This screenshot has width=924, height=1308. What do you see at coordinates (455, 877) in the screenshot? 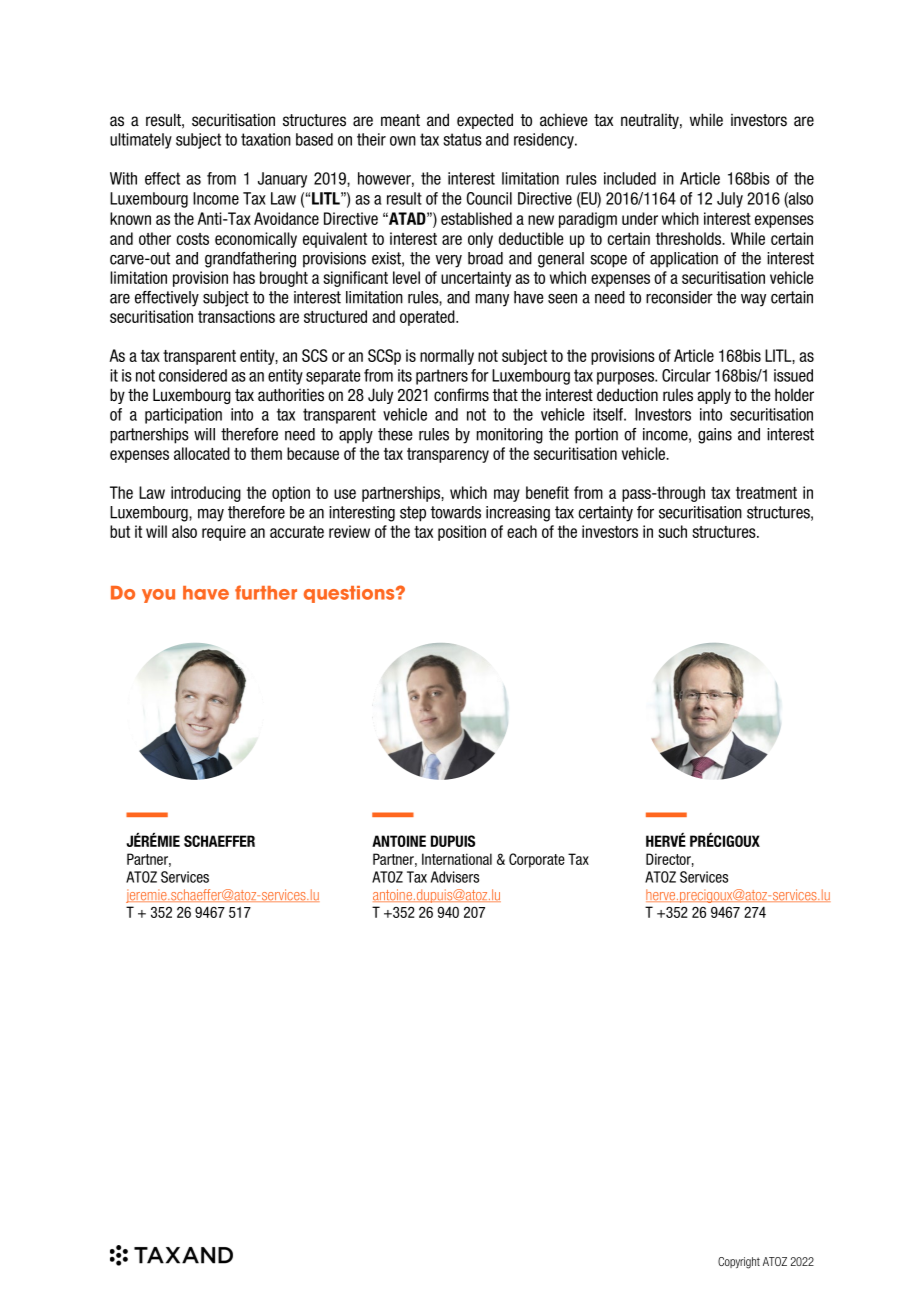
I see `Advisers` at bounding box center [455, 877].
